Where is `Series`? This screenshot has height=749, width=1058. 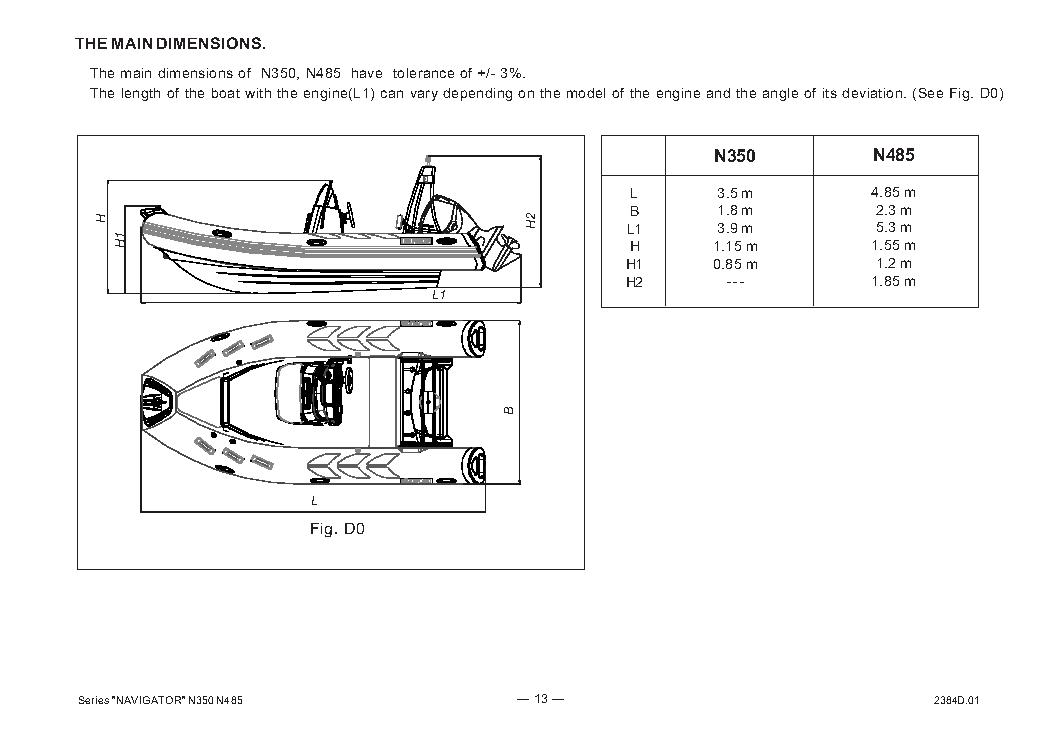 Series is located at coordinates (94, 700).
